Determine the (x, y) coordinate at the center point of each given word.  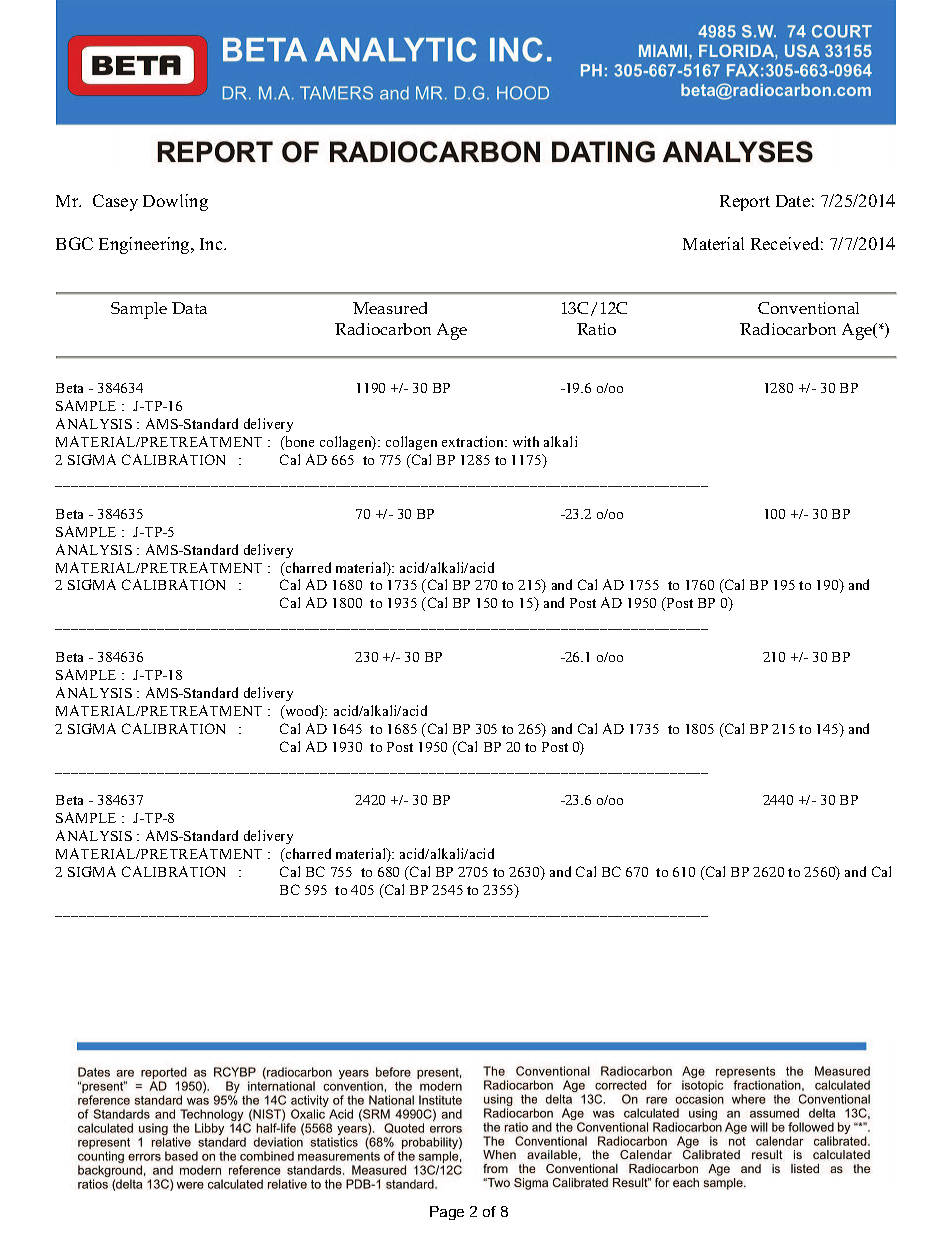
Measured (390, 308)
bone (298, 443)
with (526, 441)
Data (189, 308)
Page (447, 1213)
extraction (474, 441)
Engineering (145, 245)
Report (745, 203)
